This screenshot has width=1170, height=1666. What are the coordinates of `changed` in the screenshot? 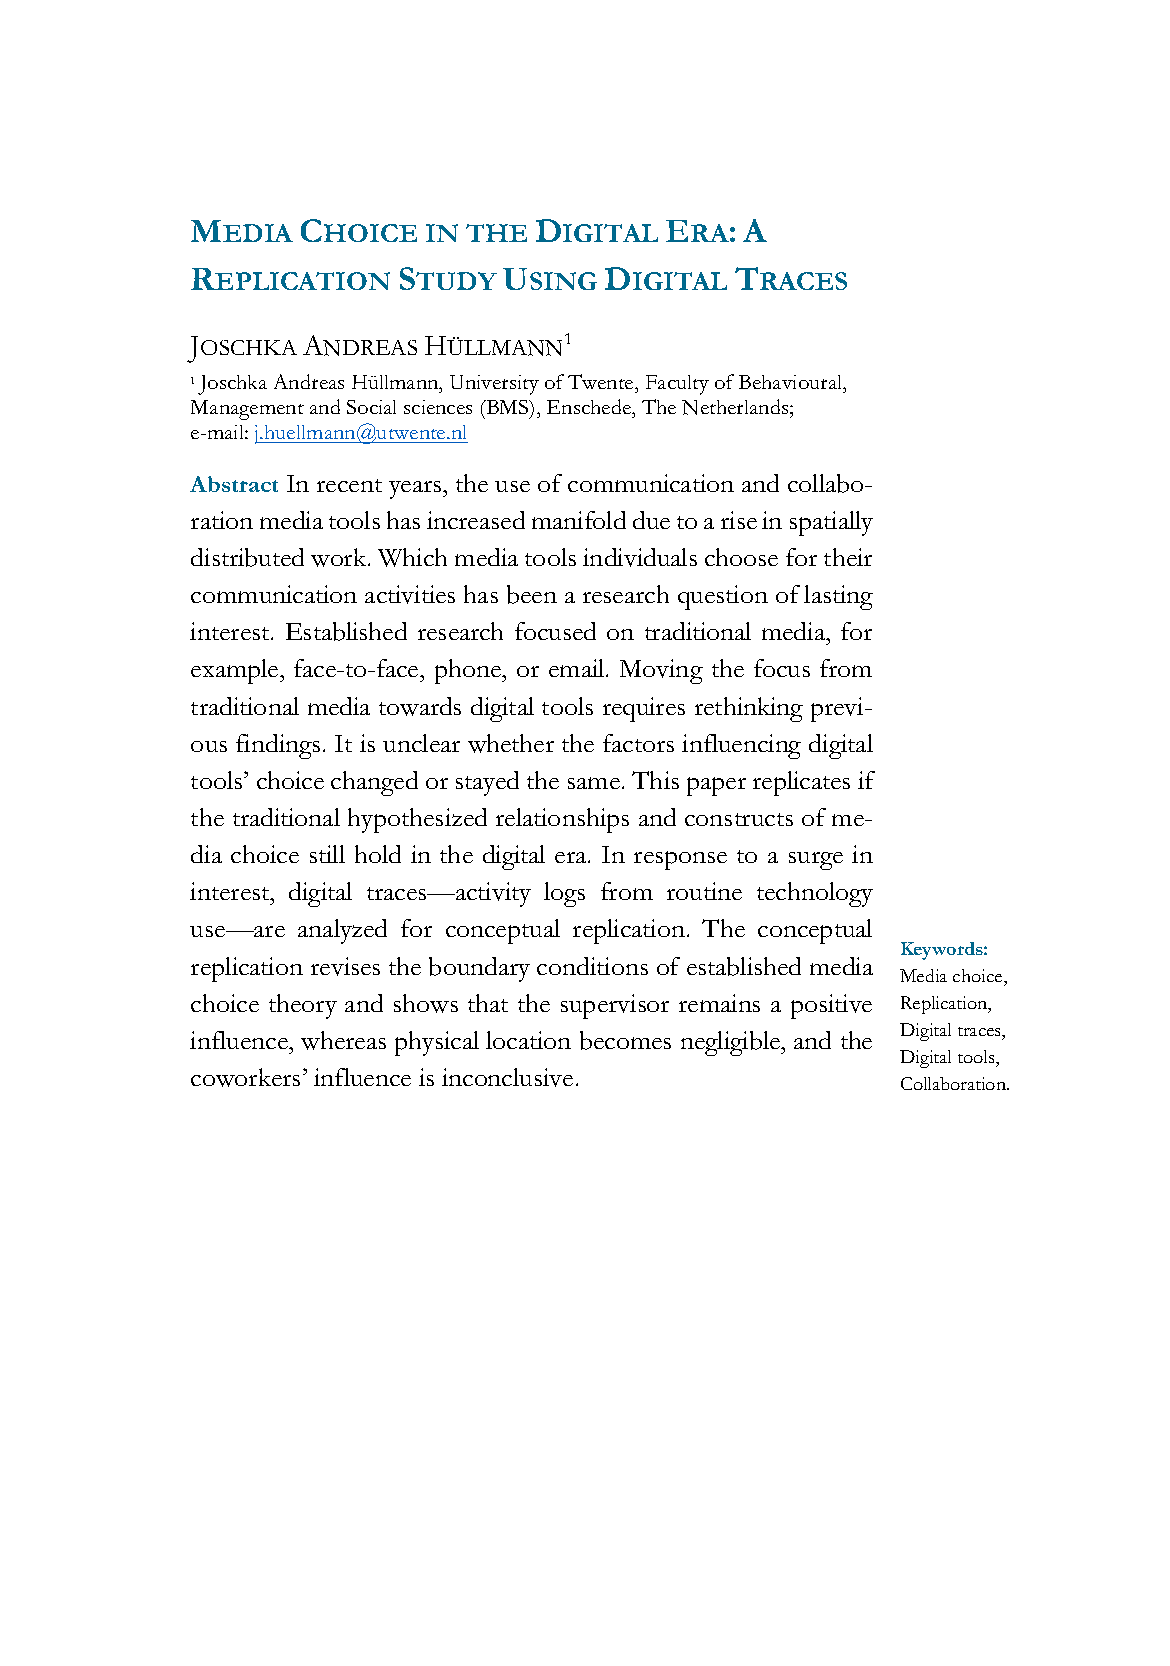 It's located at (374, 783).
